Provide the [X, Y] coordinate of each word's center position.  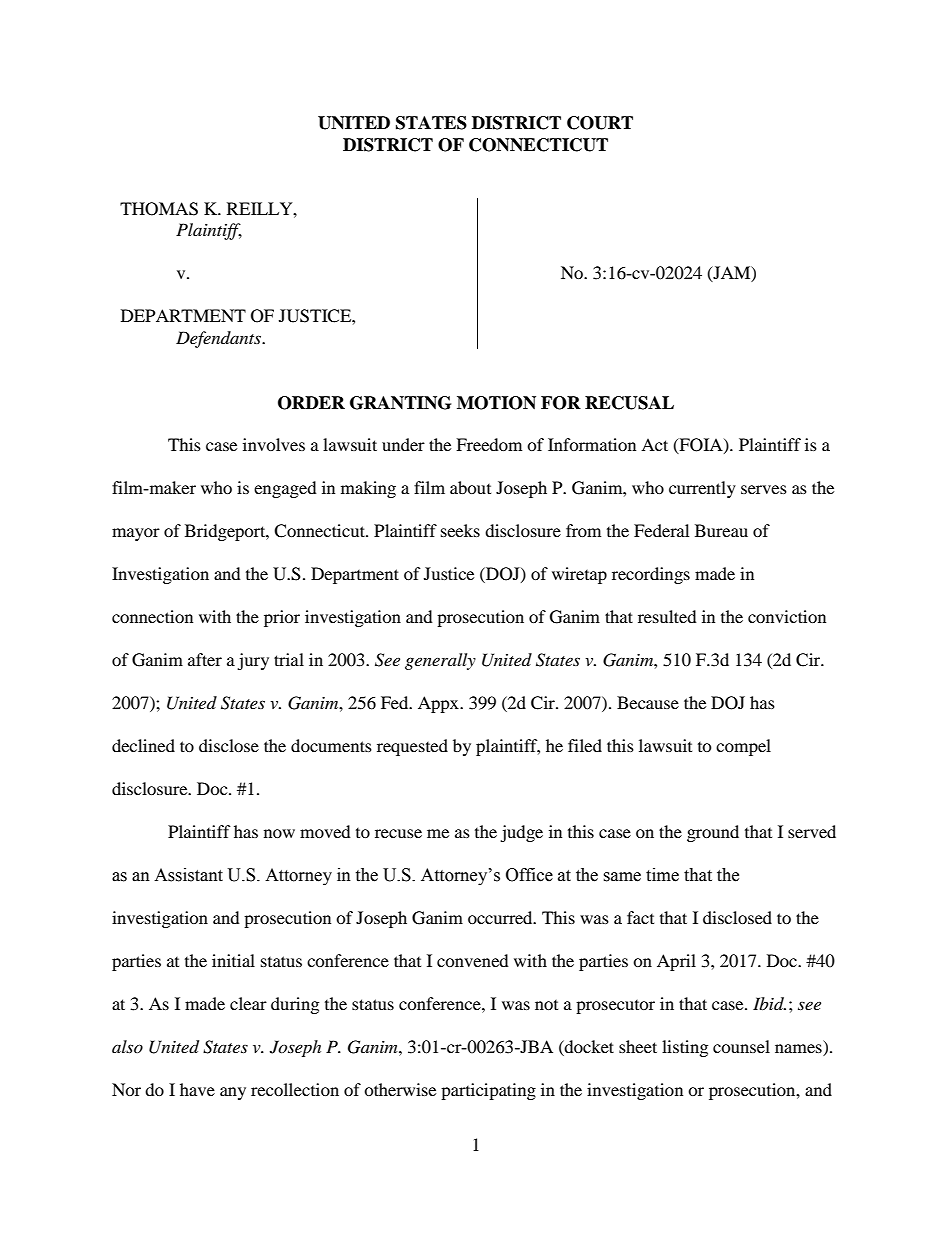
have [197, 1089]
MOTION [496, 403]
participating [488, 1091]
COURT [600, 123]
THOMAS [159, 209]
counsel [741, 1046]
